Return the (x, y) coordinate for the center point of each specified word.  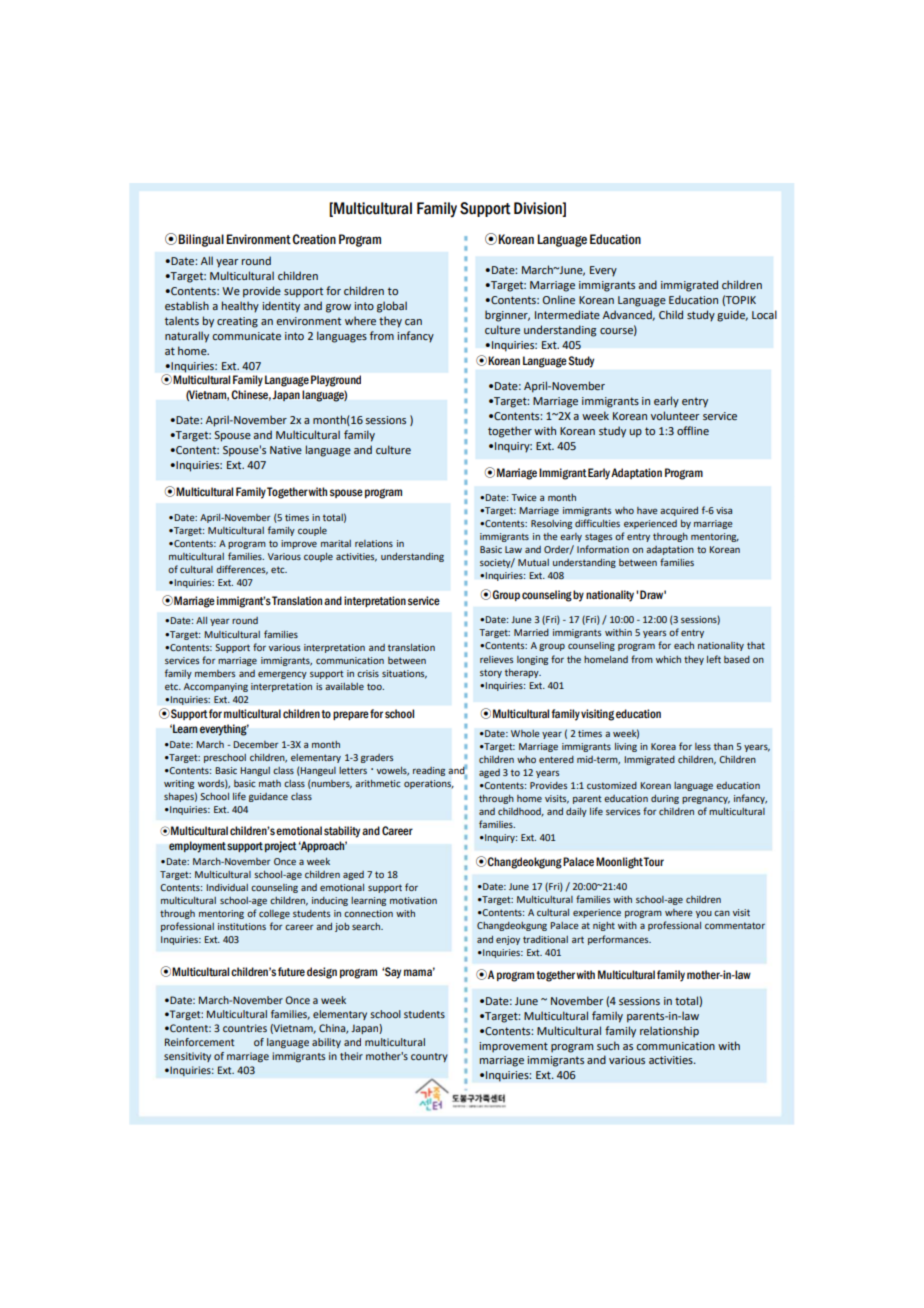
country (429, 1057)
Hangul (255, 771)
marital (336, 543)
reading (429, 771)
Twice (524, 497)
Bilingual (201, 240)
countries (245, 1028)
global (392, 307)
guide (732, 316)
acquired (679, 511)
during (665, 799)
